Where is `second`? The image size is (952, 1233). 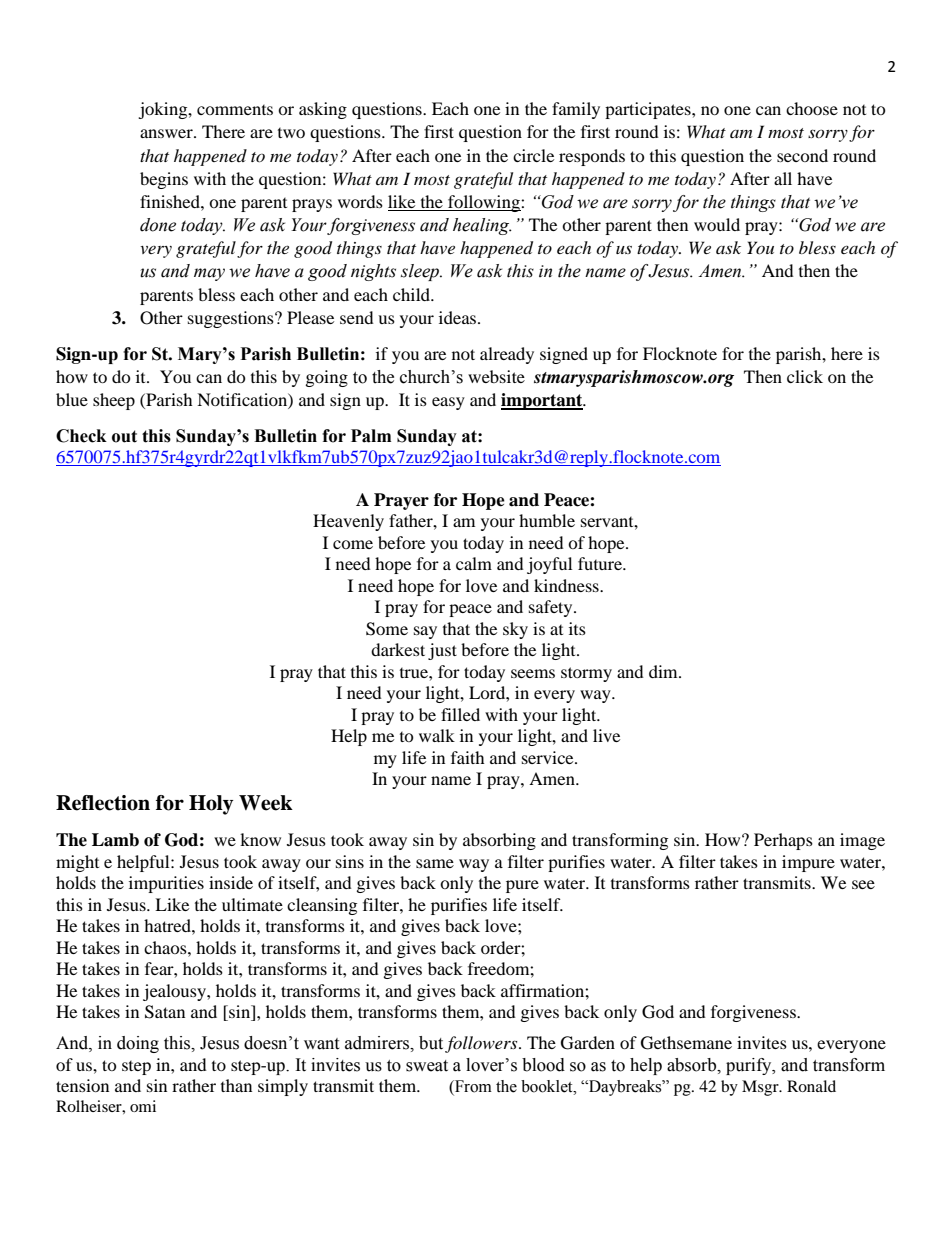 second is located at coordinates (802, 155).
